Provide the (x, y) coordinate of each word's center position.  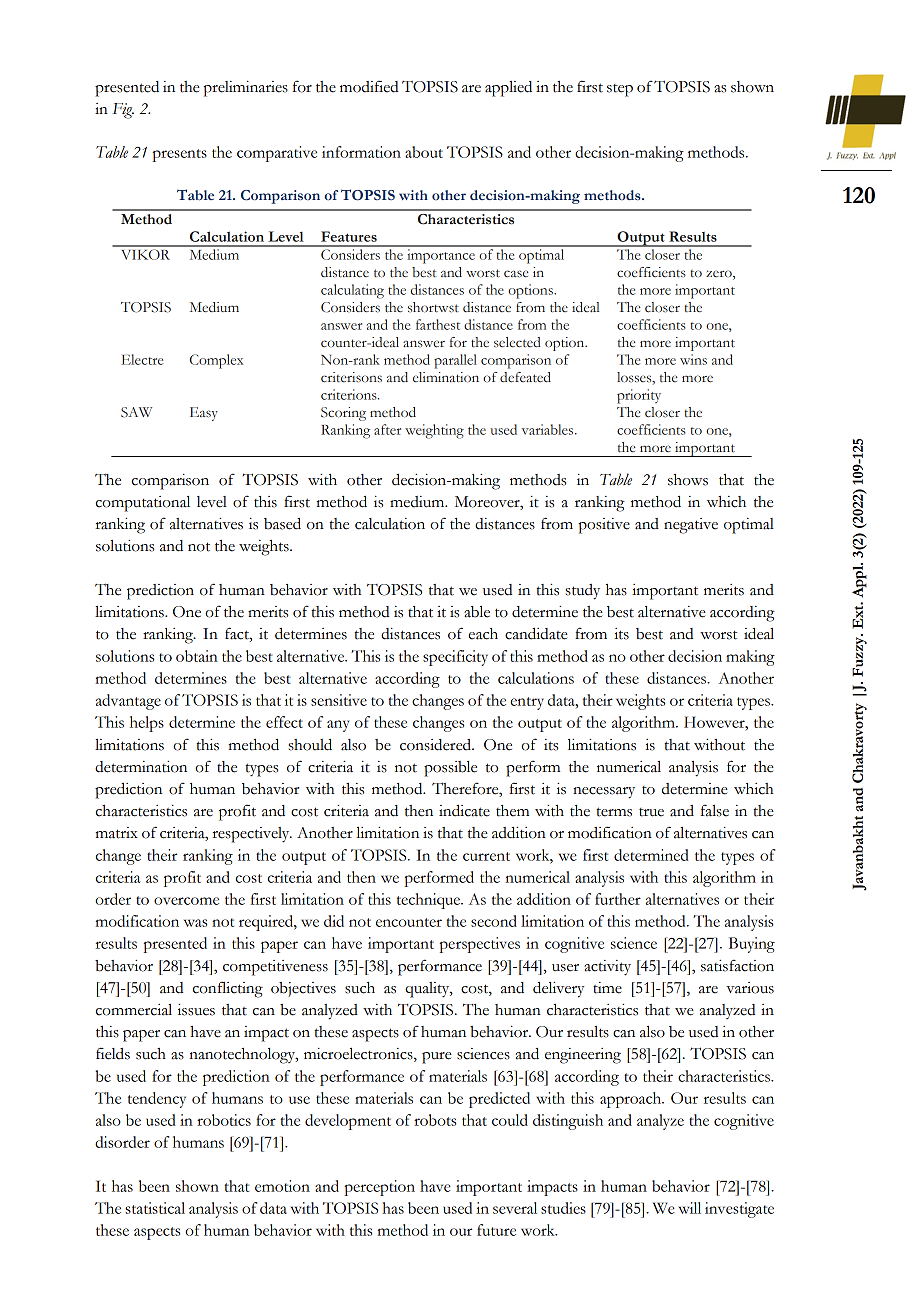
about (424, 152)
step (620, 90)
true (651, 812)
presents (180, 155)
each (483, 634)
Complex (216, 361)
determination (141, 767)
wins (693, 359)
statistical (155, 1208)
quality (428, 990)
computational (143, 504)
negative (691, 526)
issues (196, 1010)
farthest (438, 324)
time (607, 988)
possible (450, 769)
